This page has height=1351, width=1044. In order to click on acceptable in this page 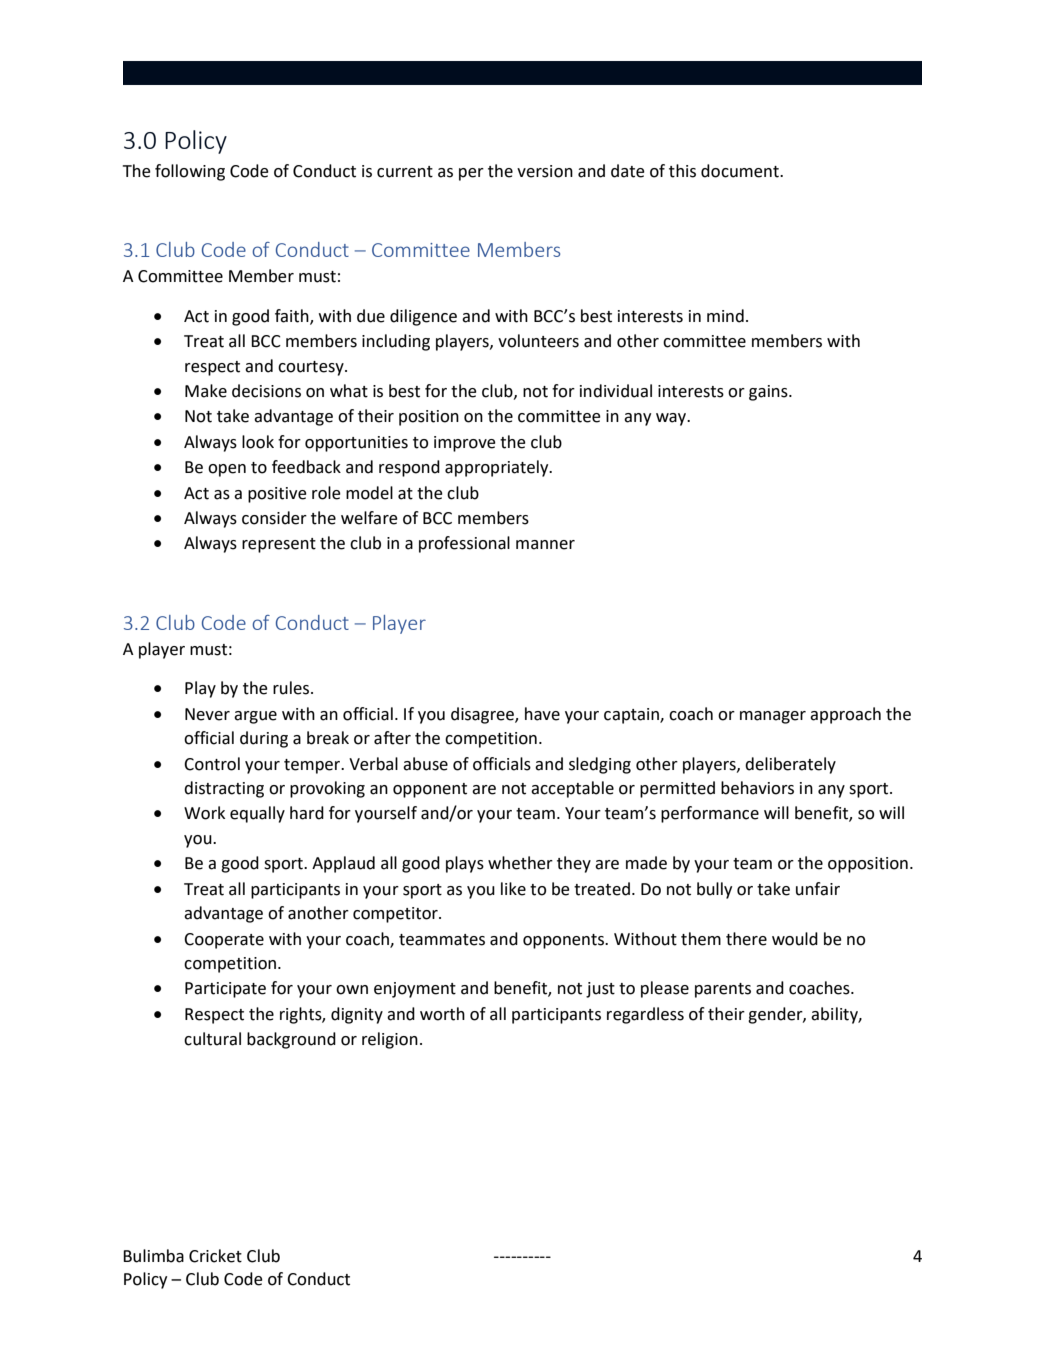, I will do `click(572, 789)`.
